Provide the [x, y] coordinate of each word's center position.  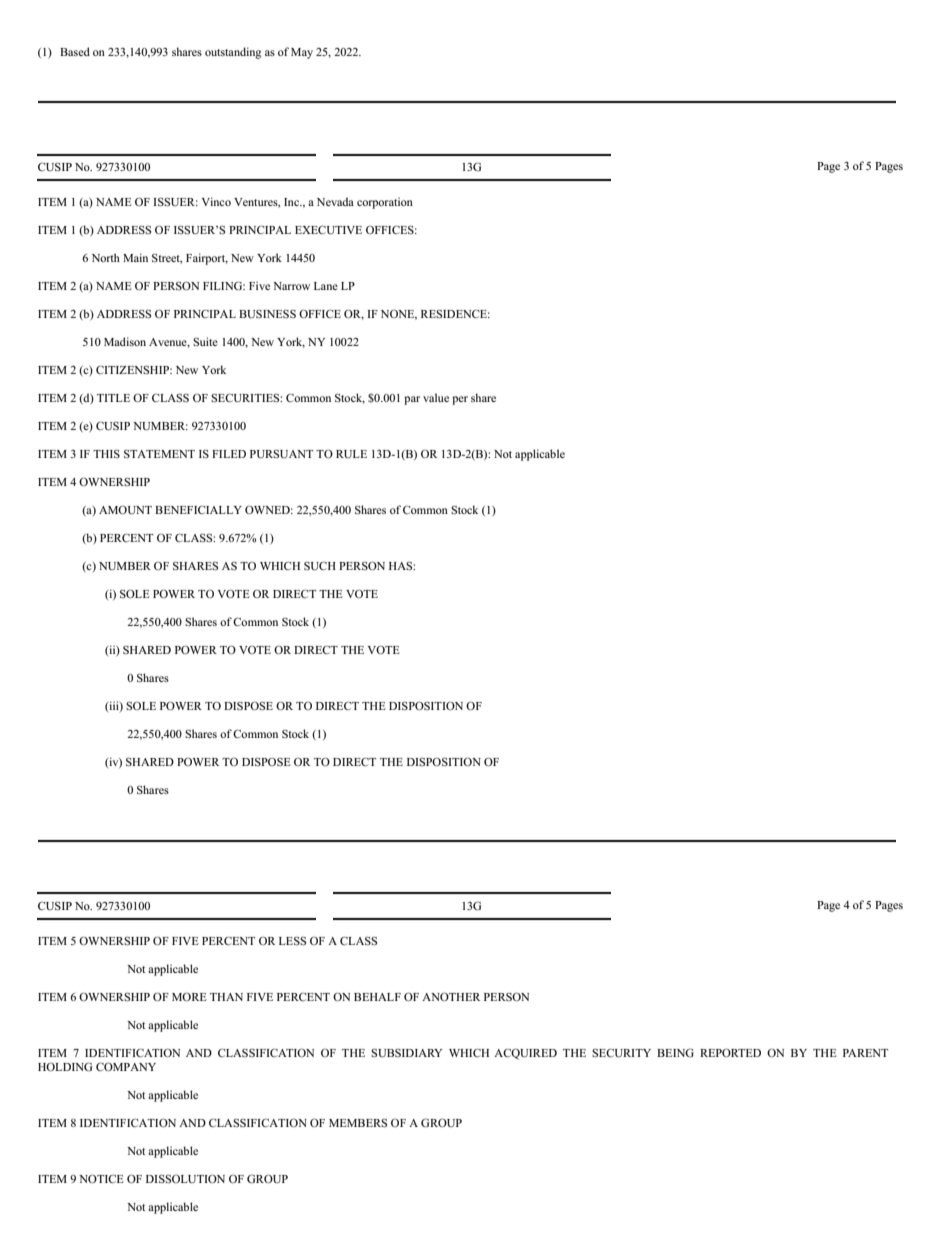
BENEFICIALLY [198, 510]
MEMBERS [358, 1123]
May [302, 53]
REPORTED [730, 1052]
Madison [125, 341]
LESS [292, 940]
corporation [385, 203]
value [436, 397]
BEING [675, 1053]
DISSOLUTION [185, 1178]
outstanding [233, 53]
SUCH [320, 565]
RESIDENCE [455, 314]
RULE [351, 454]
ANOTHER [451, 996]
